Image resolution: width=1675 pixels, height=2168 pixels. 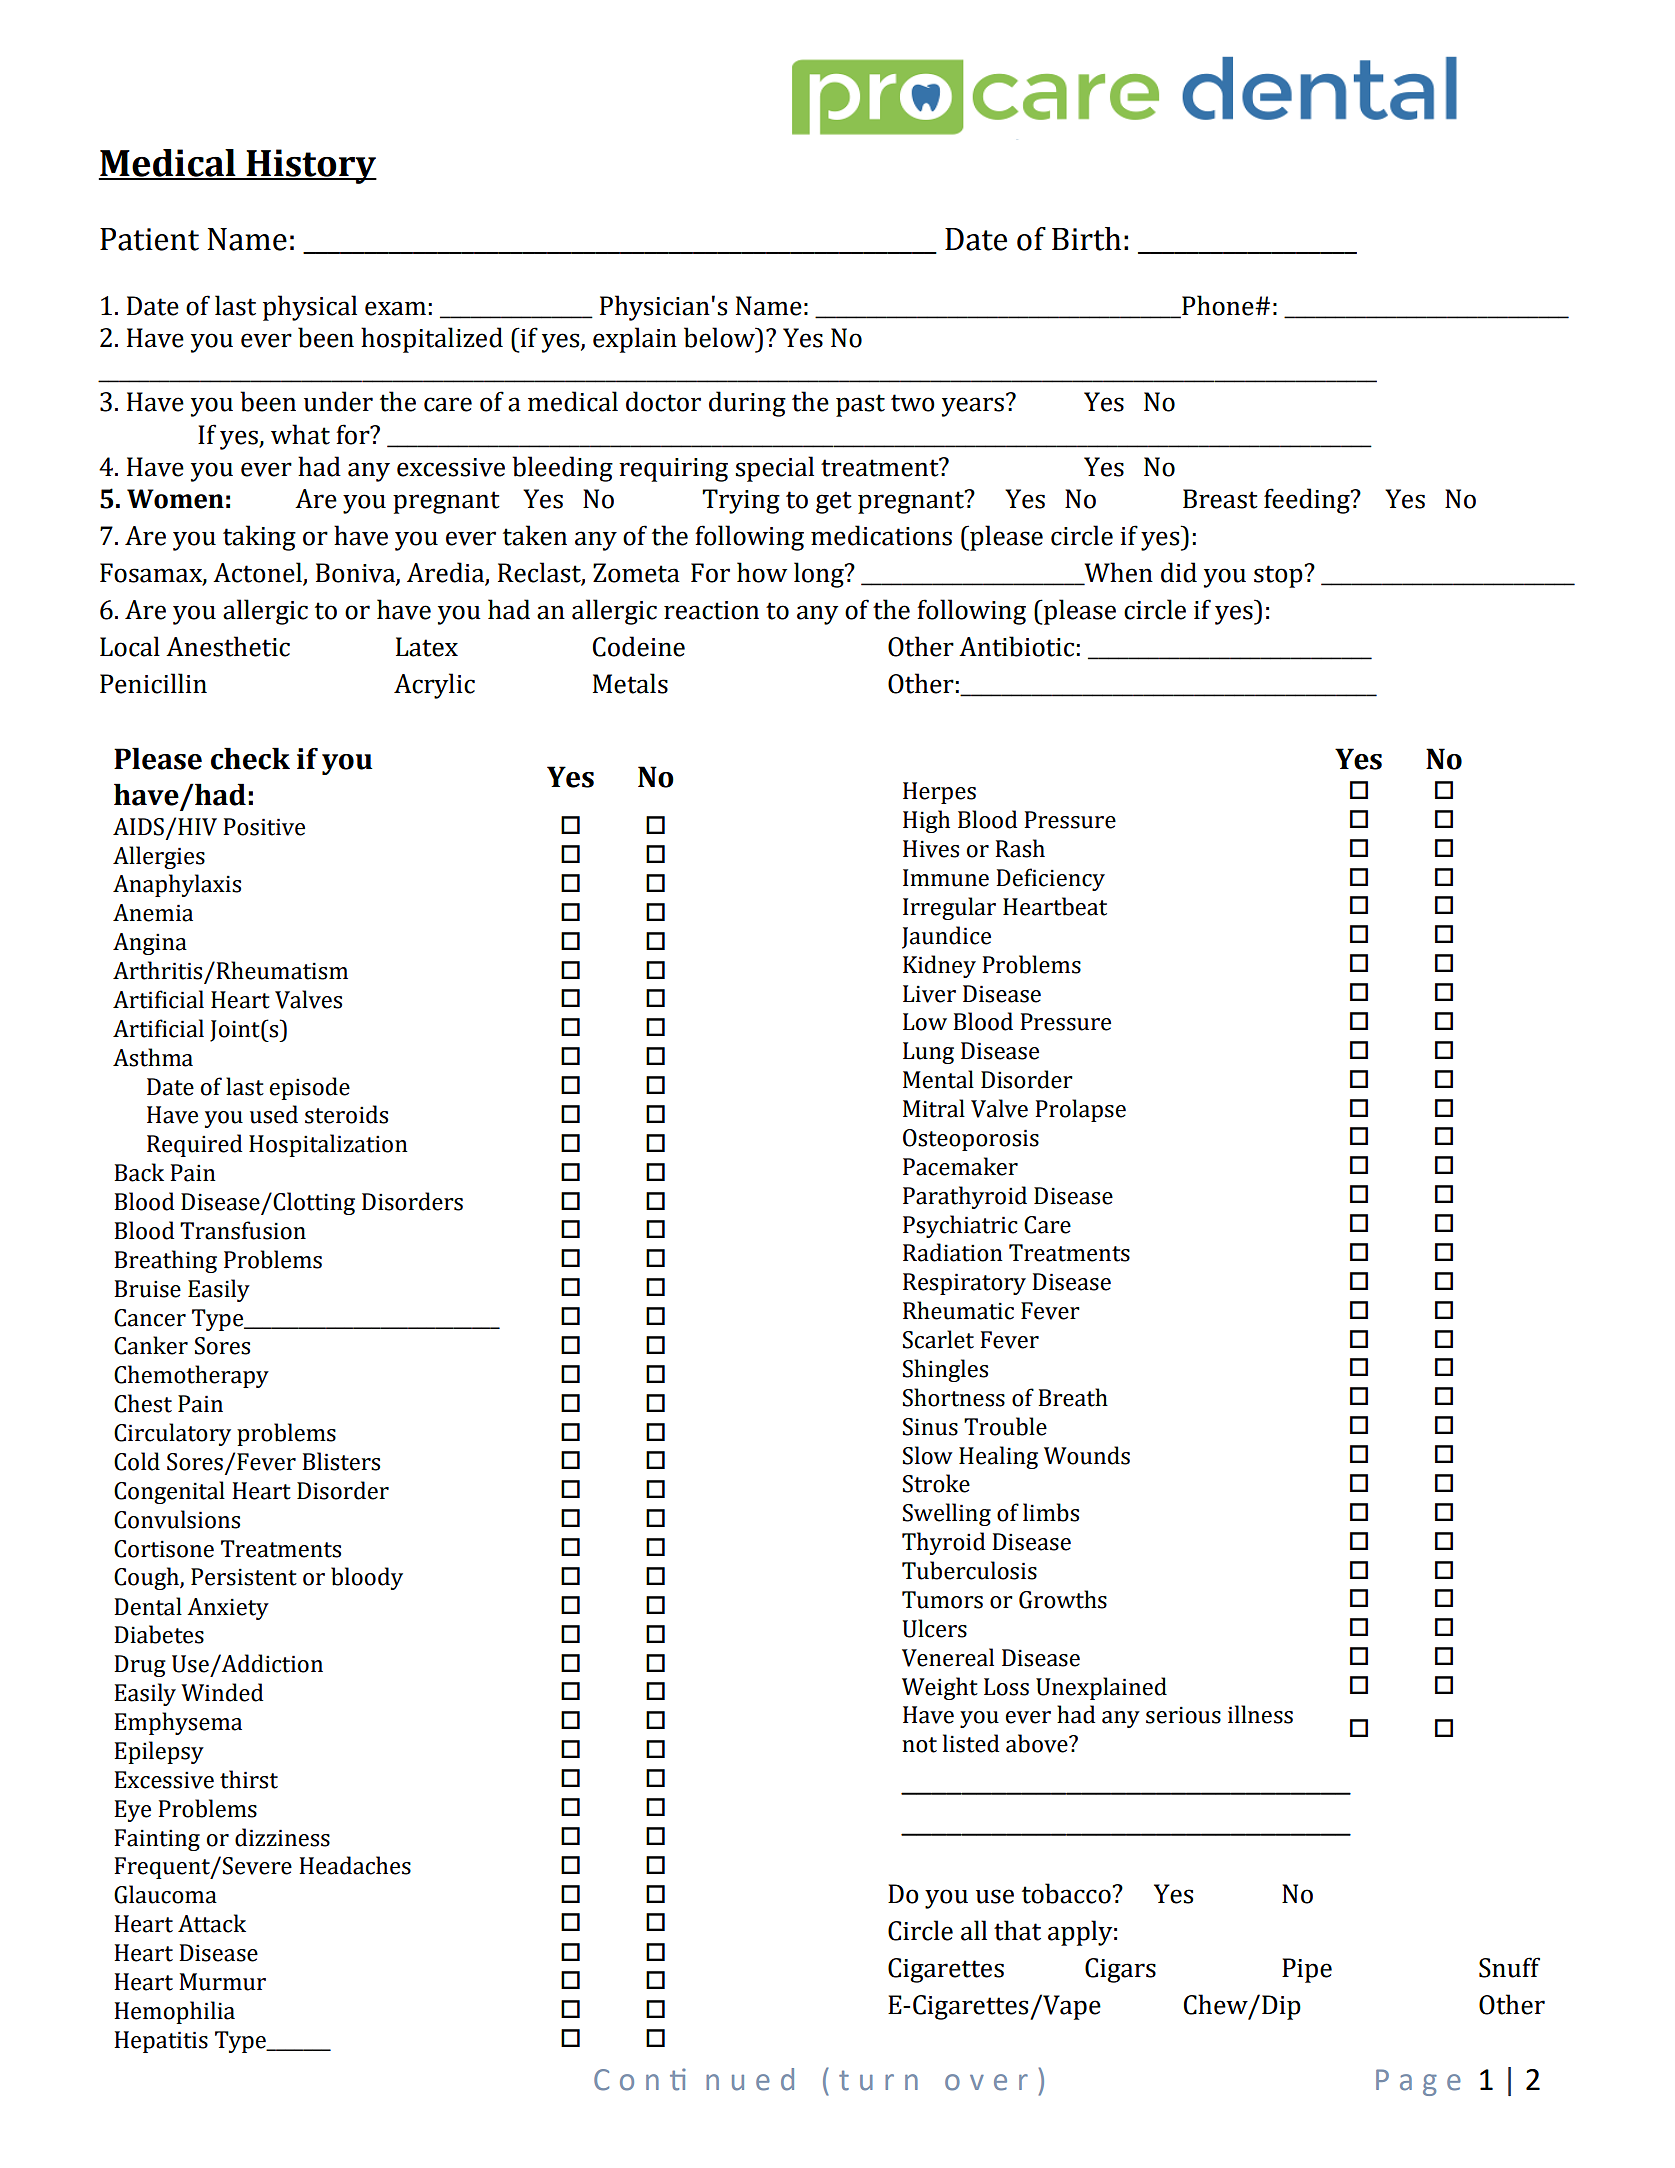 I want to click on below, so click(x=720, y=337).
